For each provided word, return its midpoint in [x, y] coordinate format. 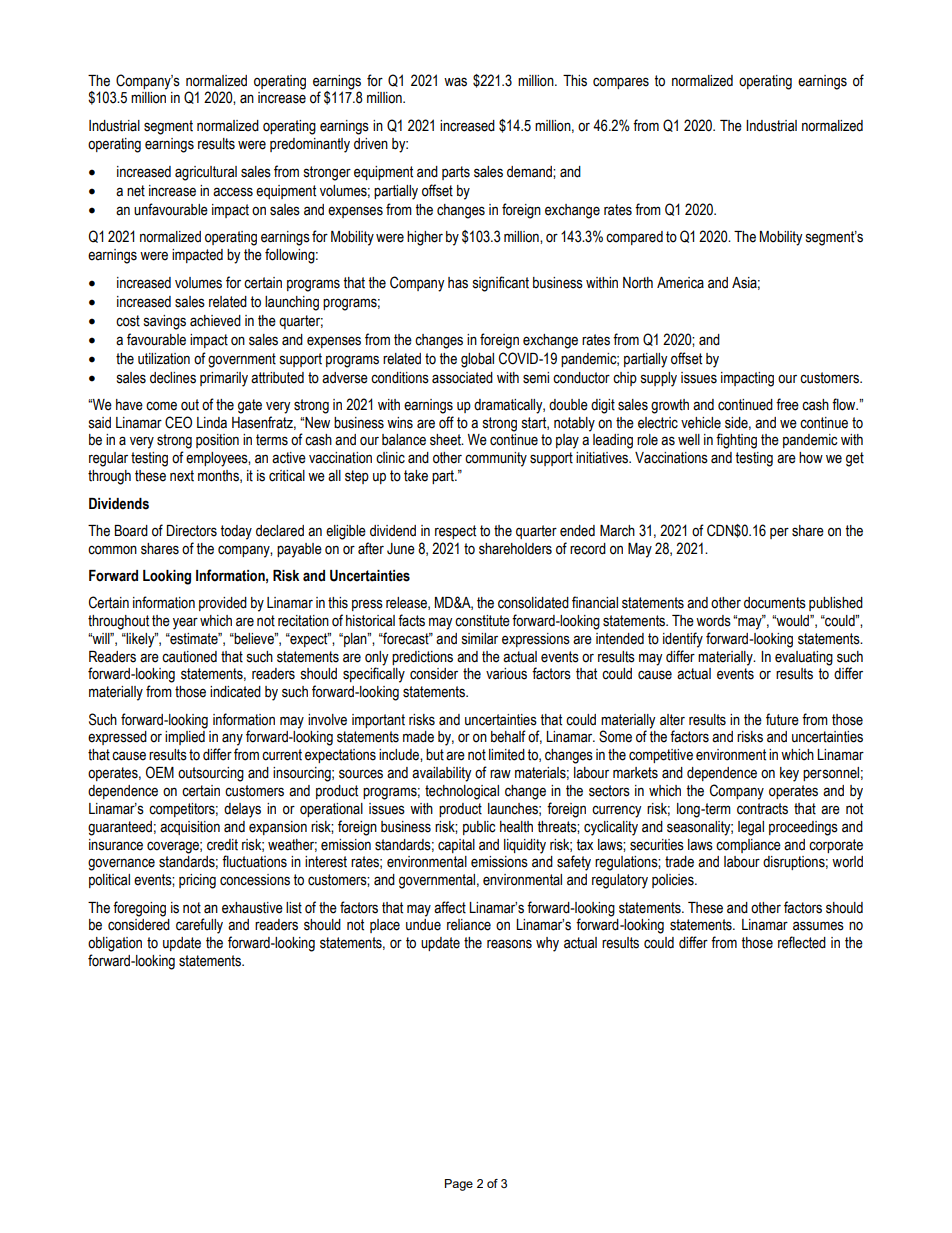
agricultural [206, 173]
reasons [509, 944]
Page [459, 1185]
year [185, 623]
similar [480, 639]
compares [621, 83]
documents [775, 603]
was [455, 82]
